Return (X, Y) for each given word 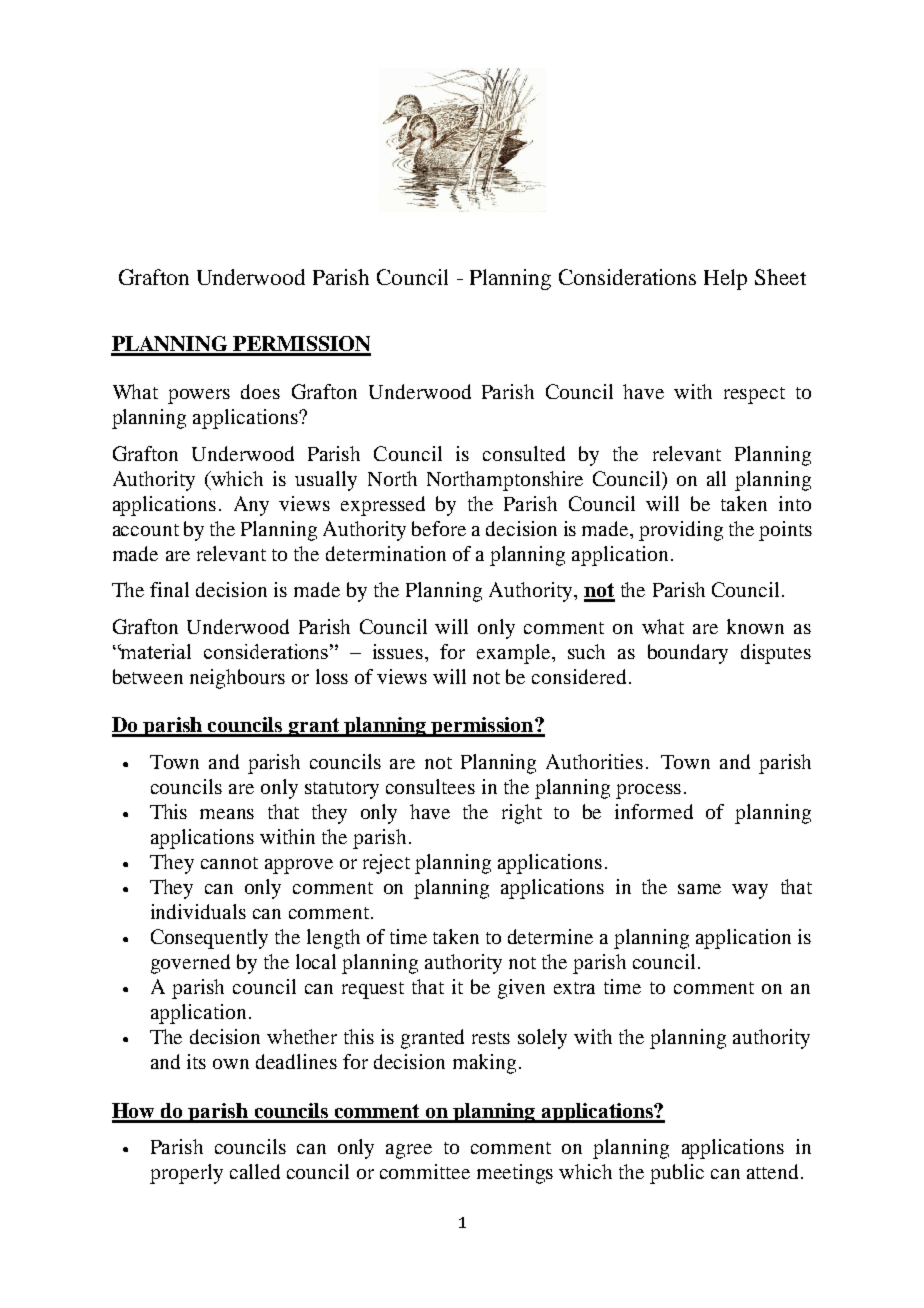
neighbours (237, 679)
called (255, 1171)
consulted (524, 453)
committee (425, 1171)
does (260, 391)
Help (725, 279)
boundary (688, 654)
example (515, 654)
